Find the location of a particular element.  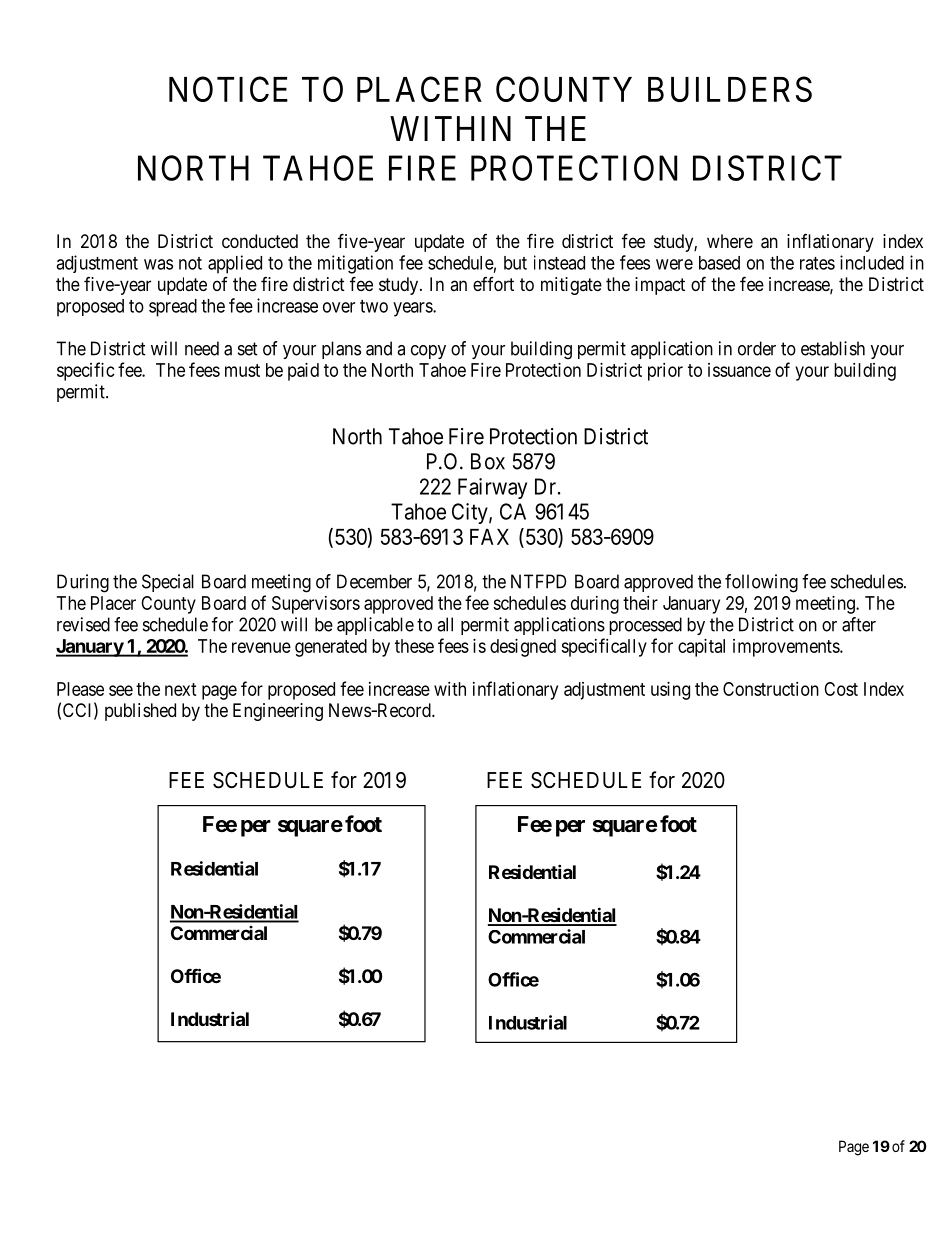

spread is located at coordinates (173, 308).
